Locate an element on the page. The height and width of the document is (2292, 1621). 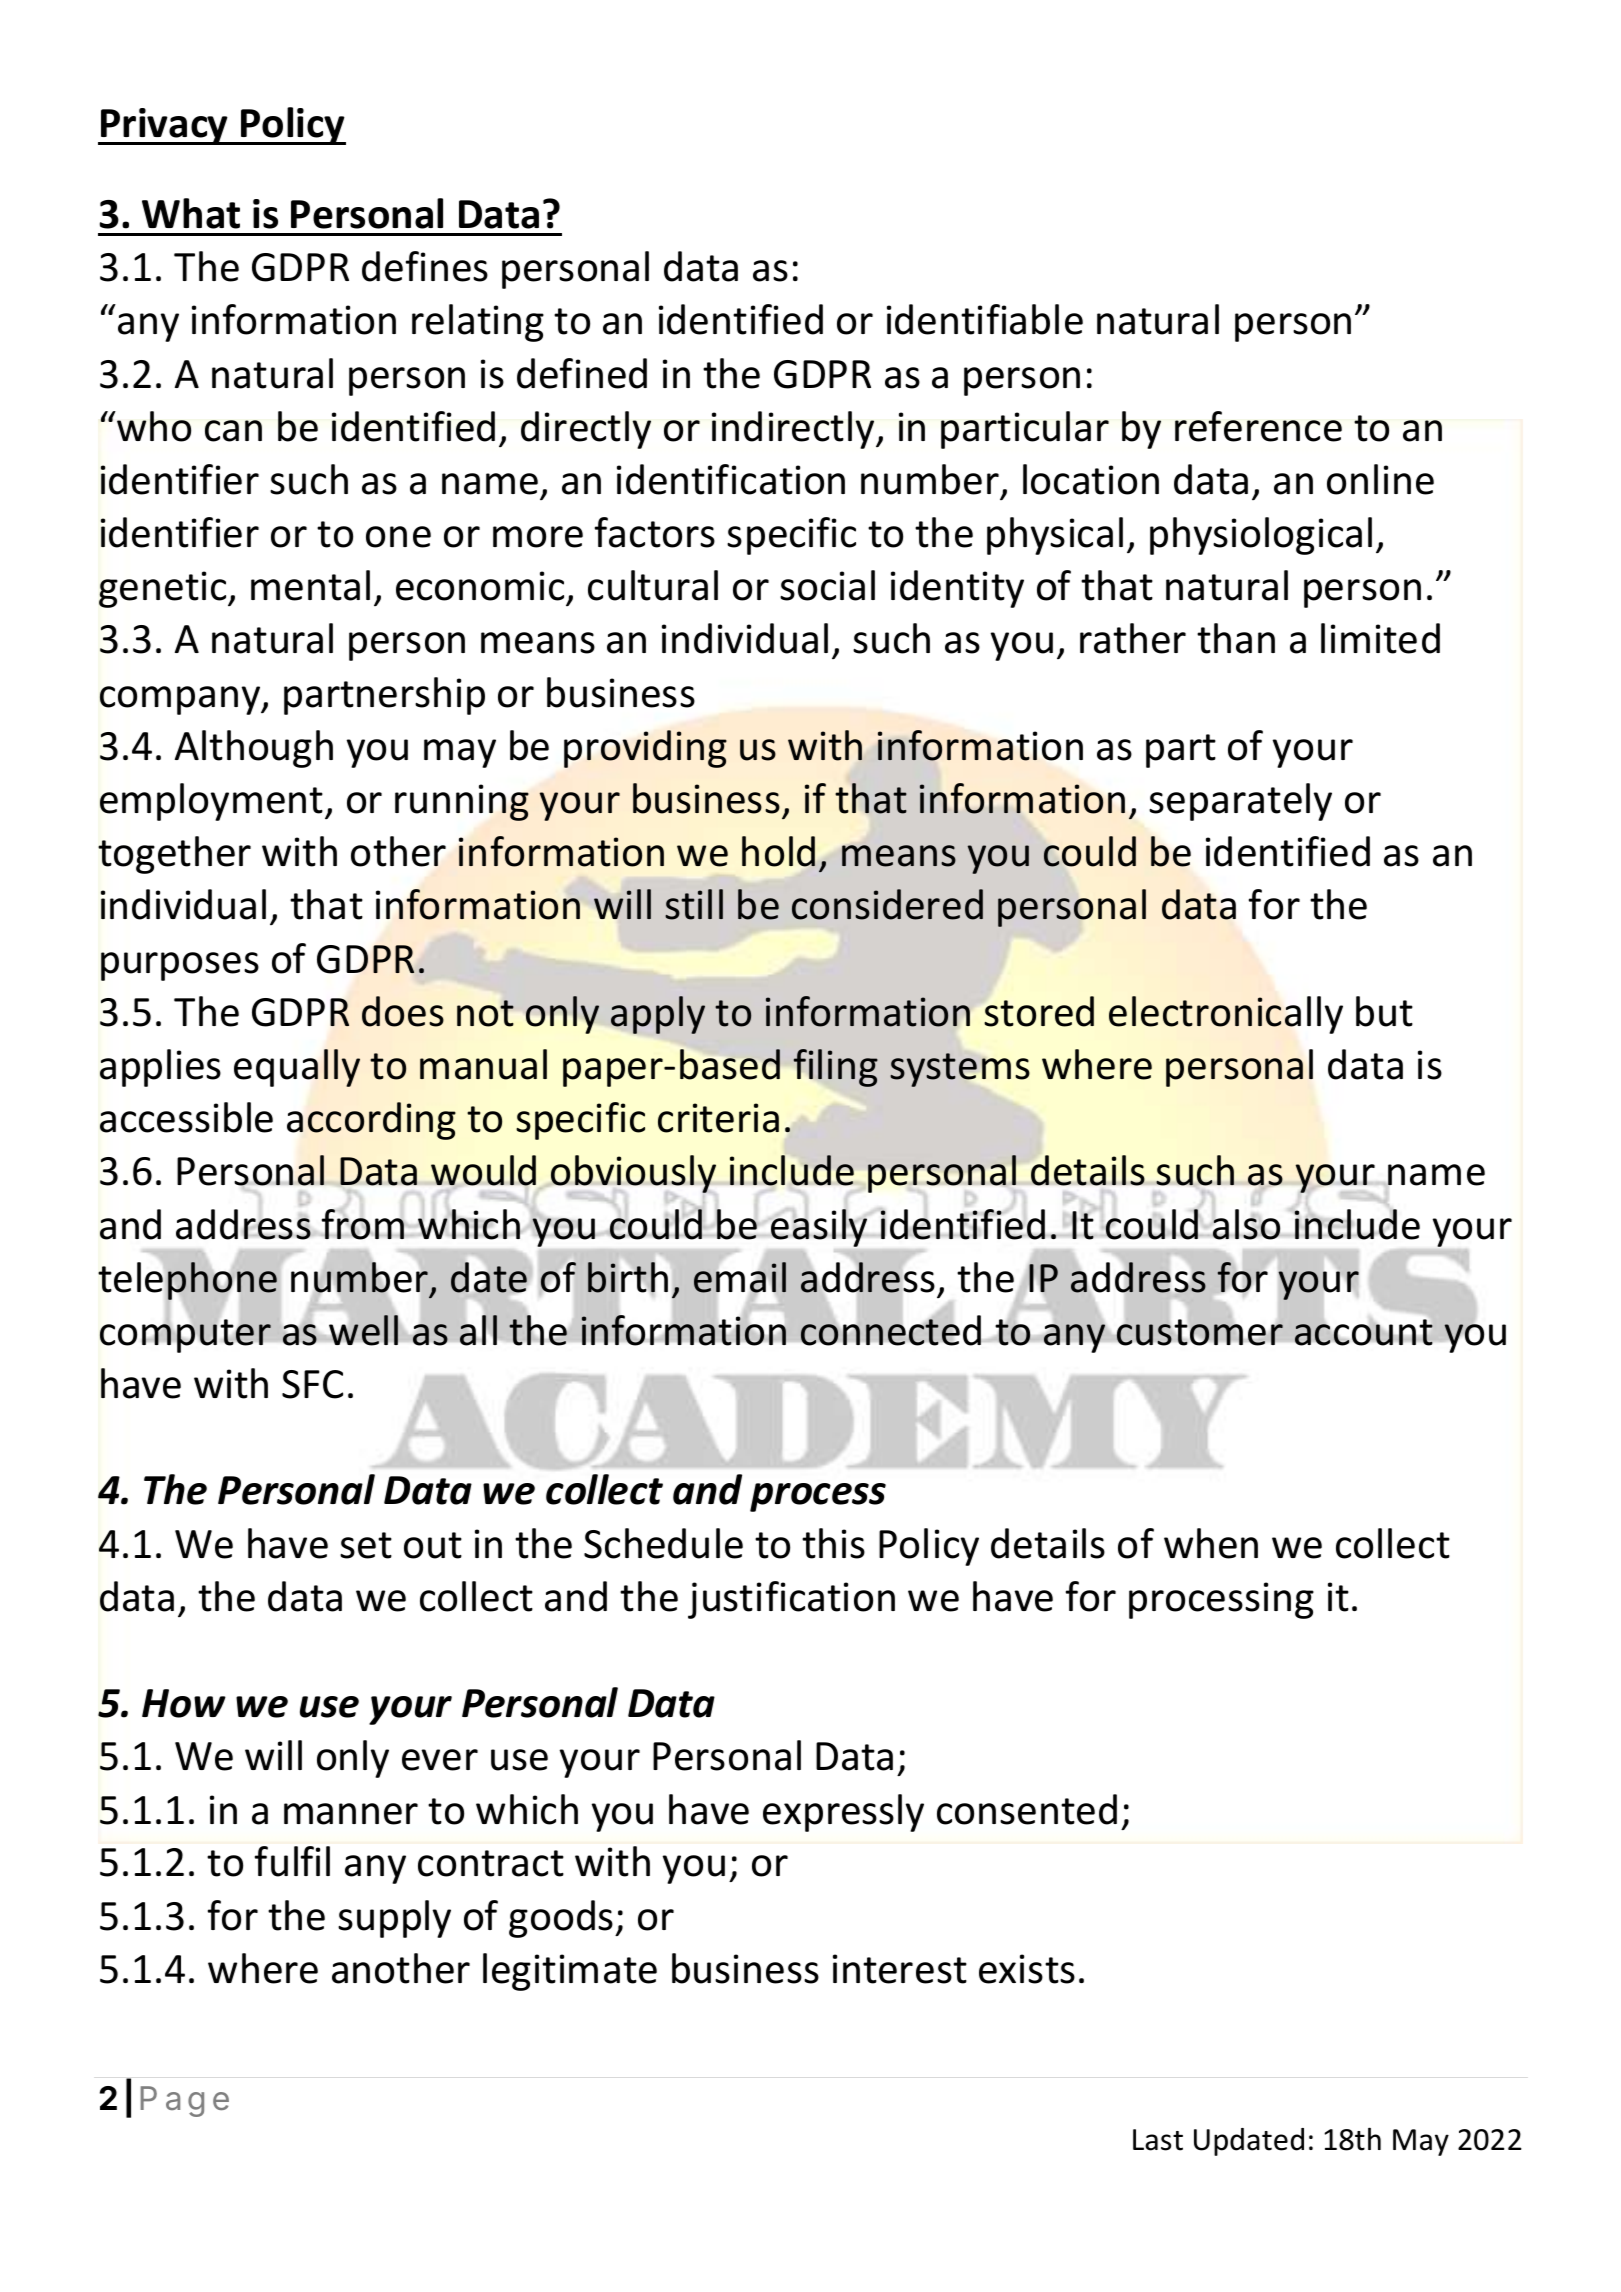
What is located at coordinates (191, 213).
